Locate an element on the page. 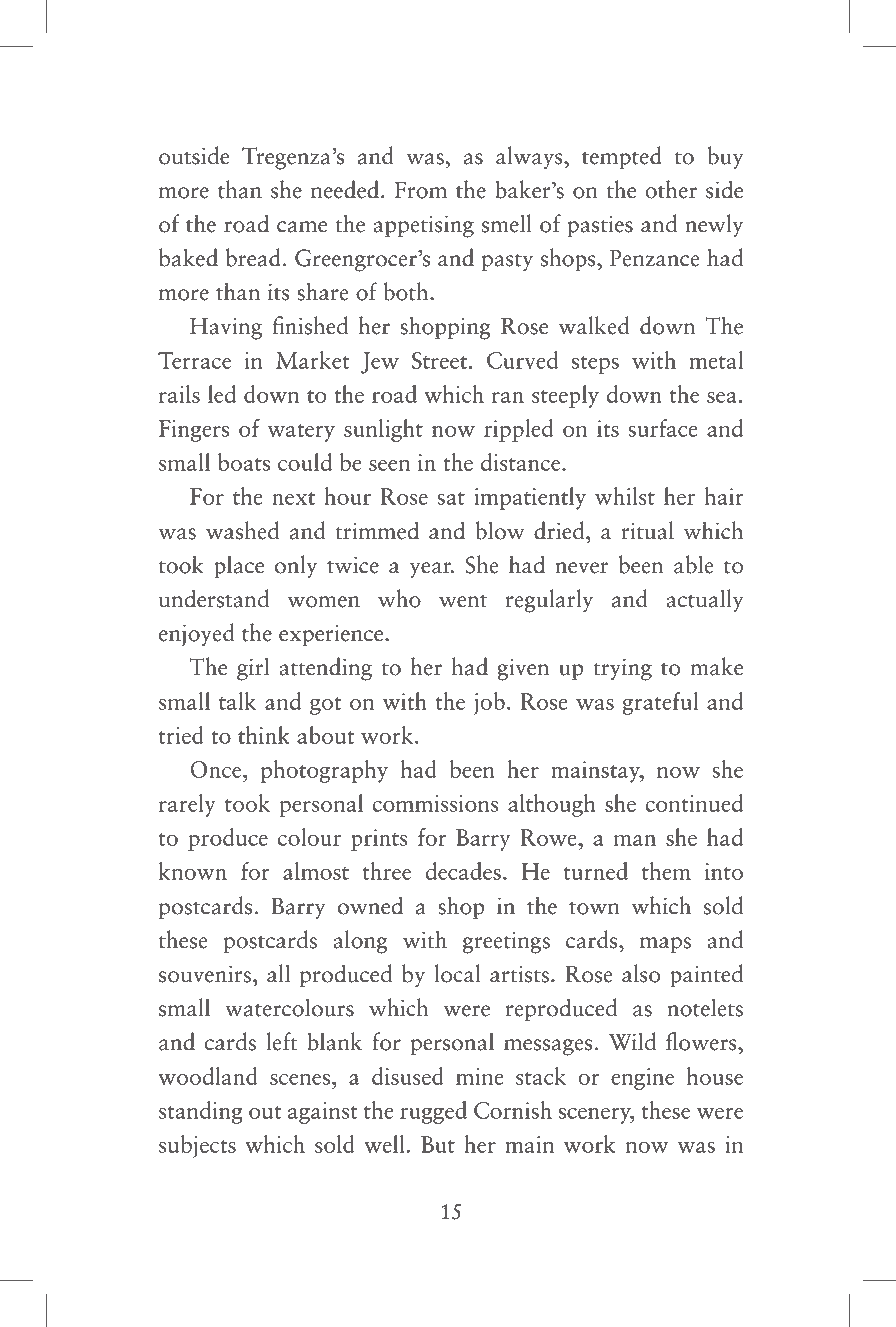 The width and height of the page is (896, 1327). surface is located at coordinates (663, 428).
